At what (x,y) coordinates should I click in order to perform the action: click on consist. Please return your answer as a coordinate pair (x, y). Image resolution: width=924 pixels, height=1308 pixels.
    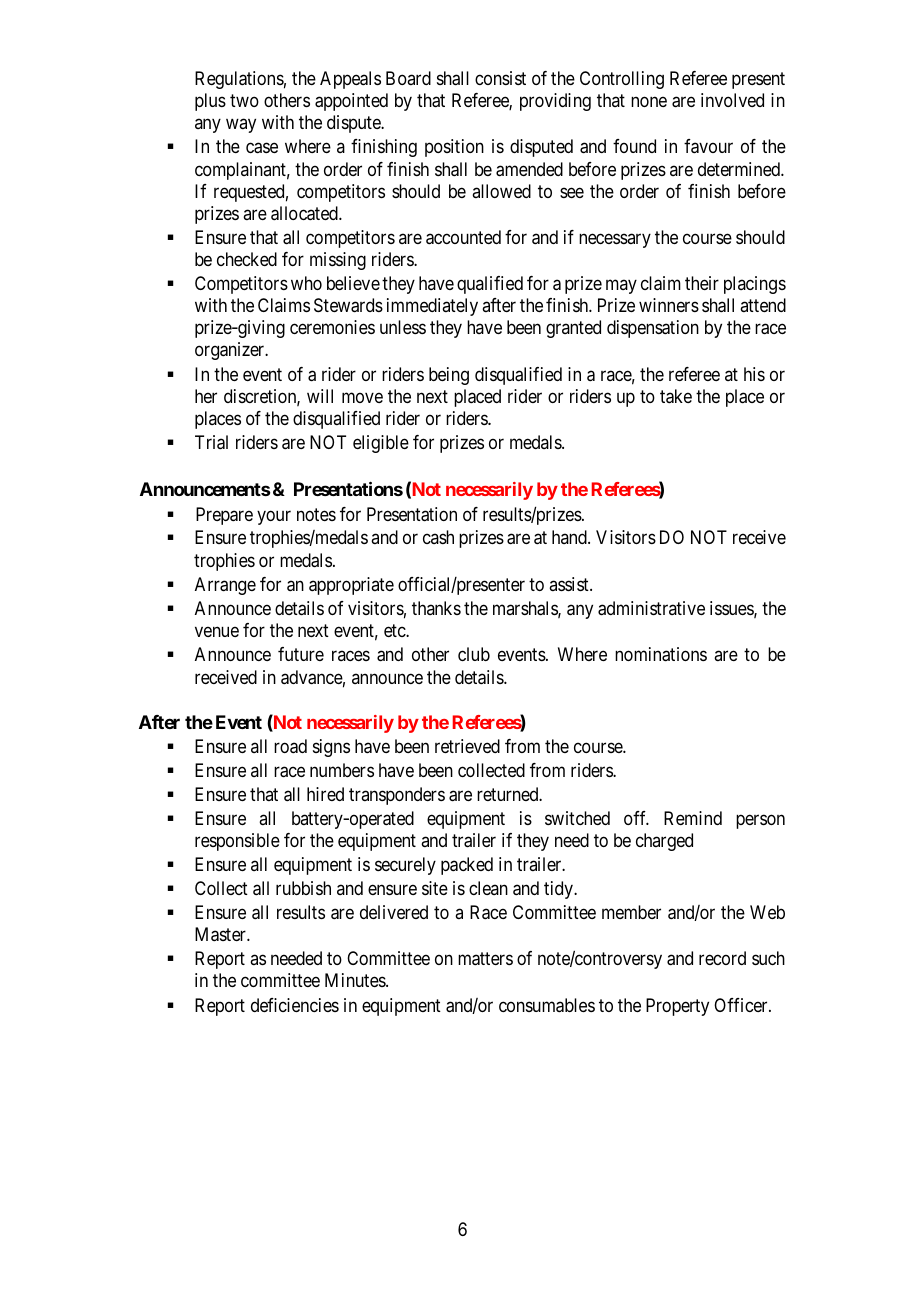
    Looking at the image, I should click on (500, 78).
